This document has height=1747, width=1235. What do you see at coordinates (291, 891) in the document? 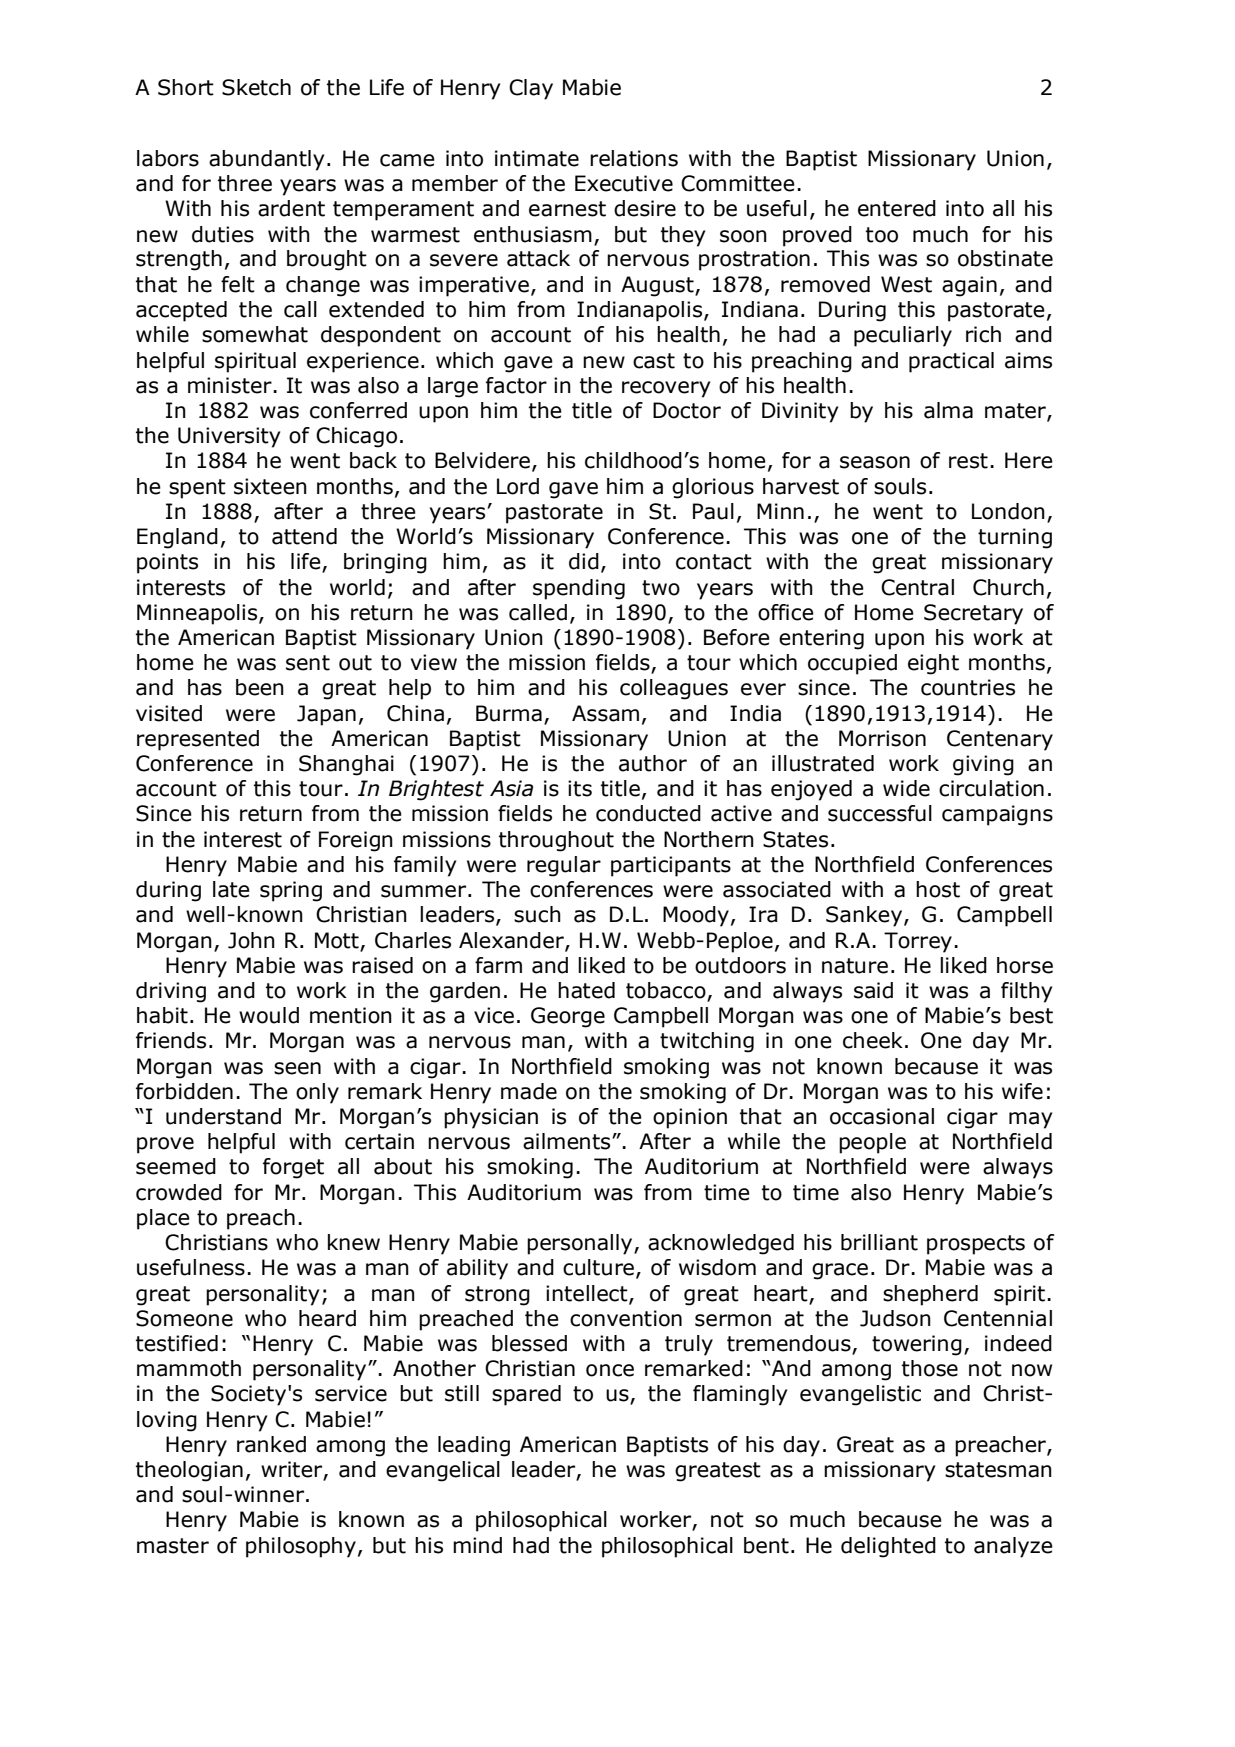
I see `spring` at bounding box center [291, 891].
